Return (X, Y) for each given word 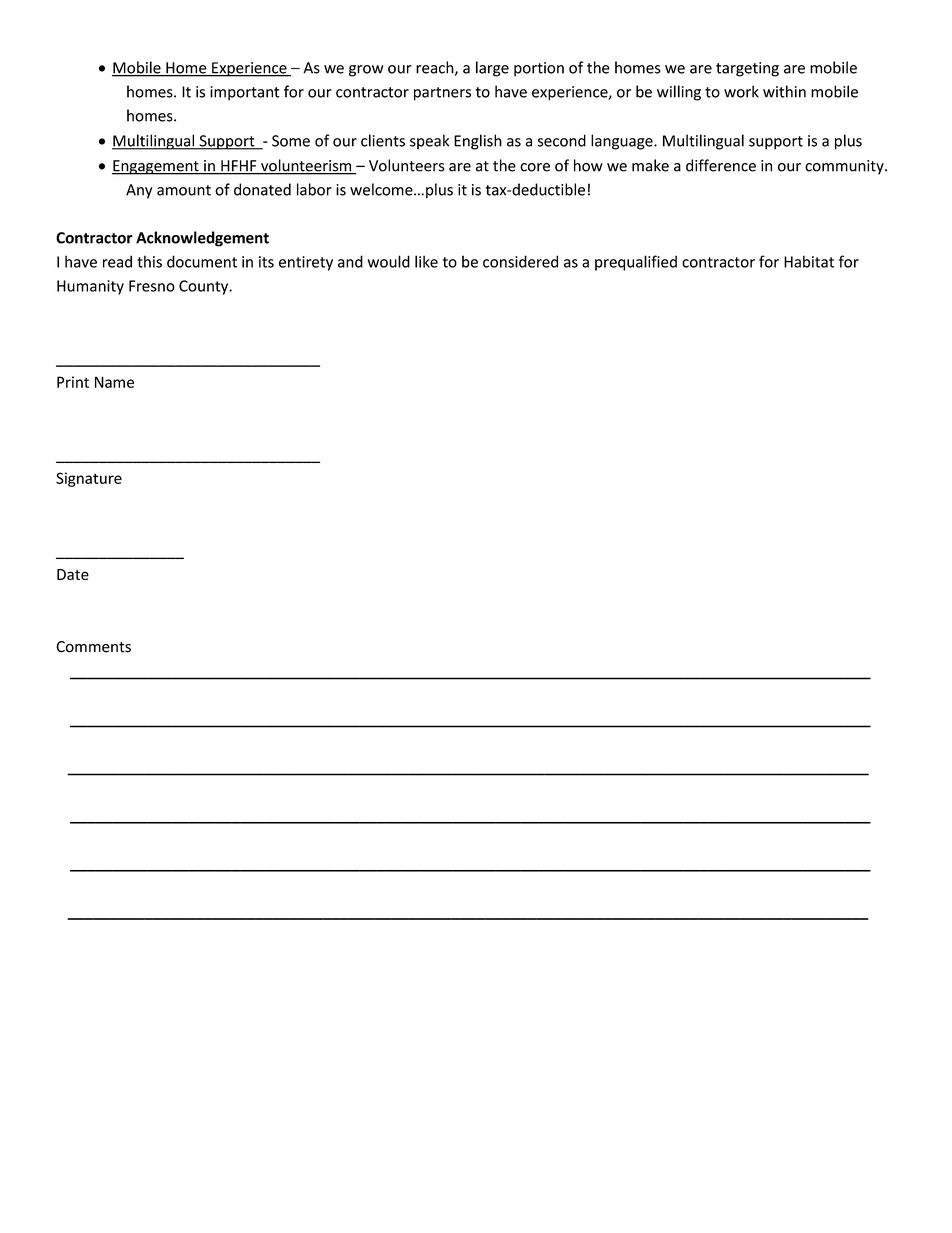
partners (442, 94)
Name (114, 382)
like (426, 261)
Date (73, 574)
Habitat (809, 261)
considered (520, 261)
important (245, 93)
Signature (89, 479)
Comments (93, 647)
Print (73, 382)
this (149, 261)
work (741, 91)
